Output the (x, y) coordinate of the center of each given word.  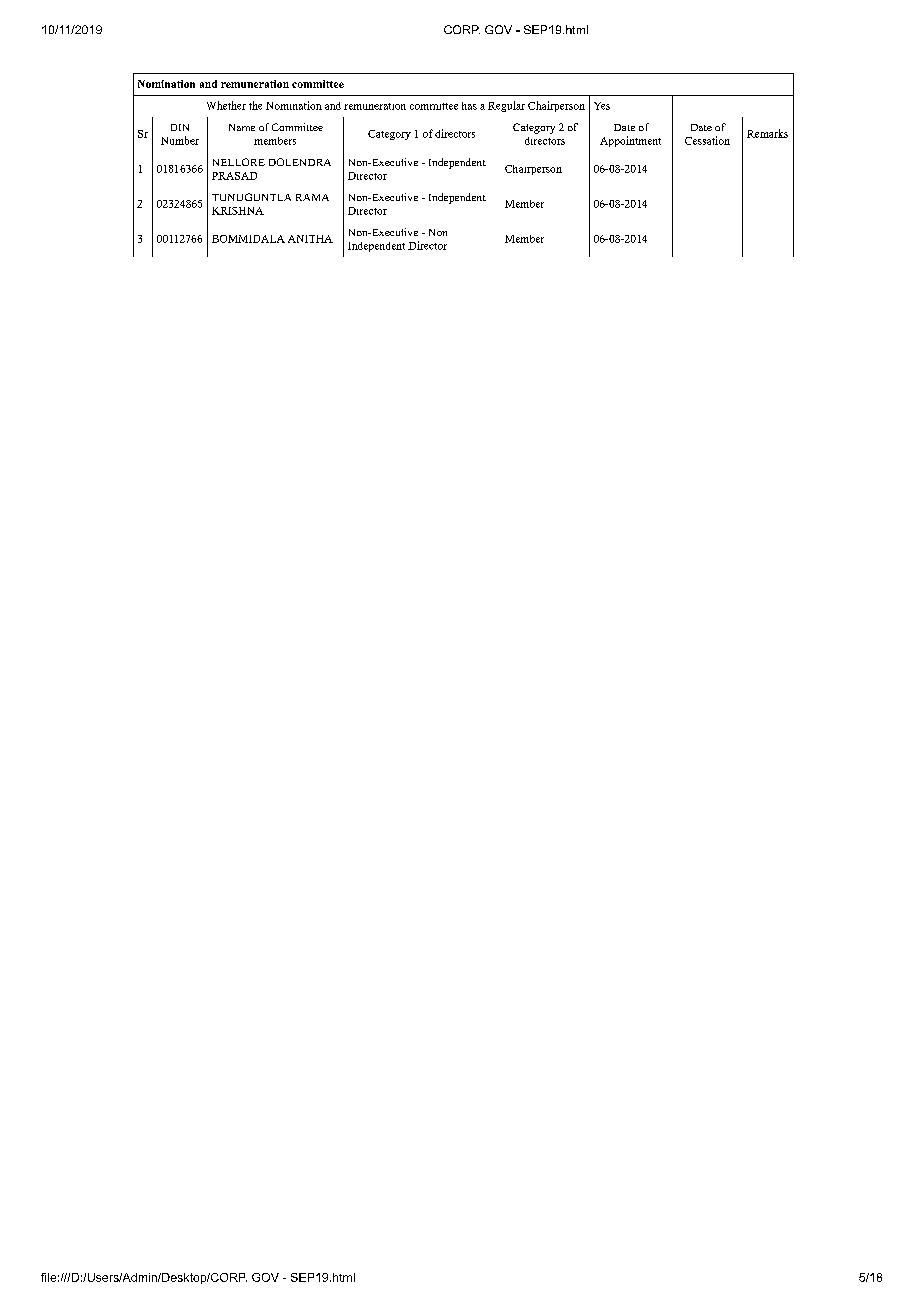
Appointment (630, 141)
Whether (226, 105)
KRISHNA (238, 211)
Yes (602, 106)
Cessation (707, 140)
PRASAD (234, 176)
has (469, 106)
